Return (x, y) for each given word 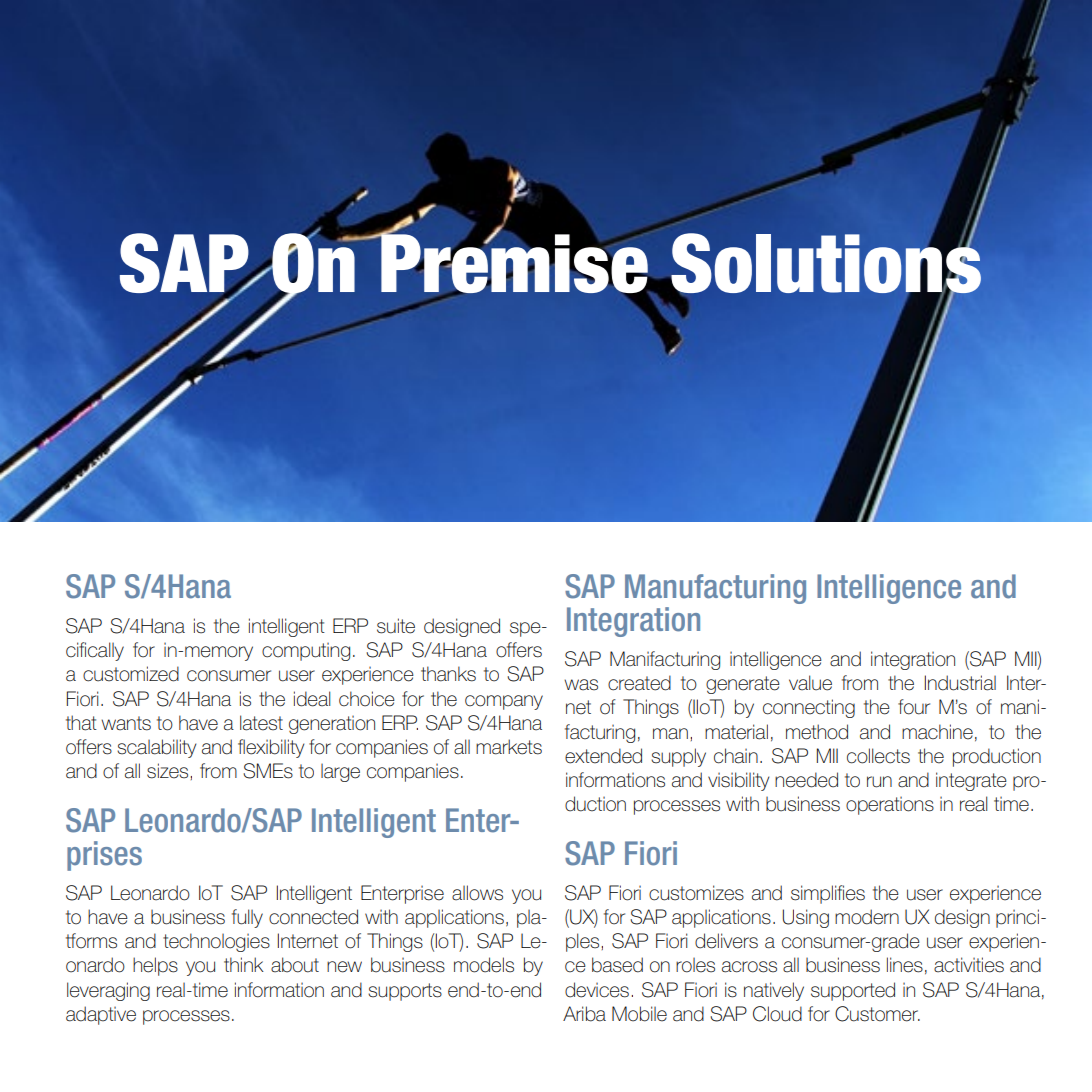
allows (477, 893)
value (810, 683)
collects (878, 756)
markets (509, 747)
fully (247, 918)
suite (396, 626)
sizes (167, 771)
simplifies (828, 894)
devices (597, 990)
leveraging (108, 991)
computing (306, 652)
